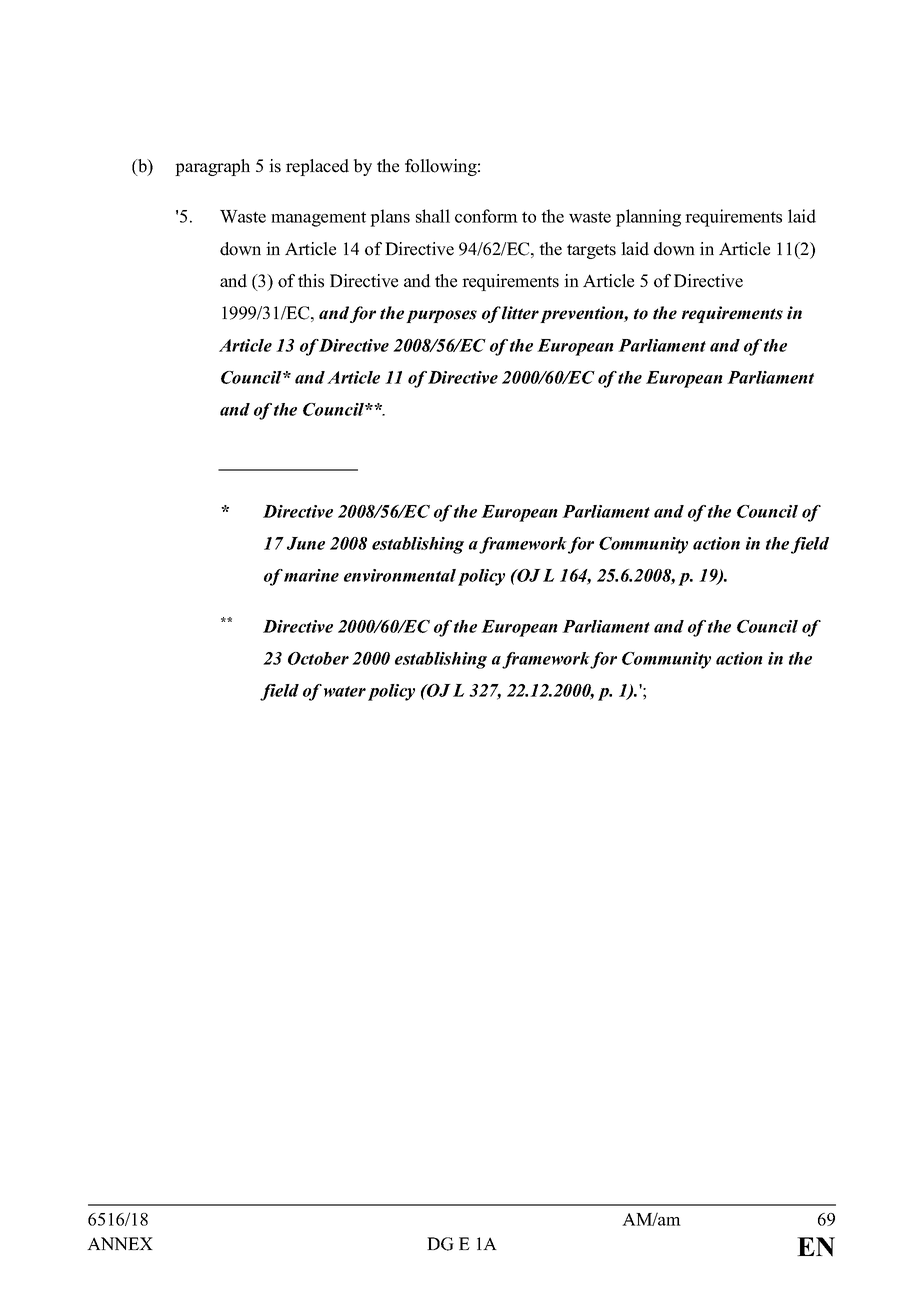  Describe the element at coordinates (306, 543) in the screenshot. I see `June` at that location.
